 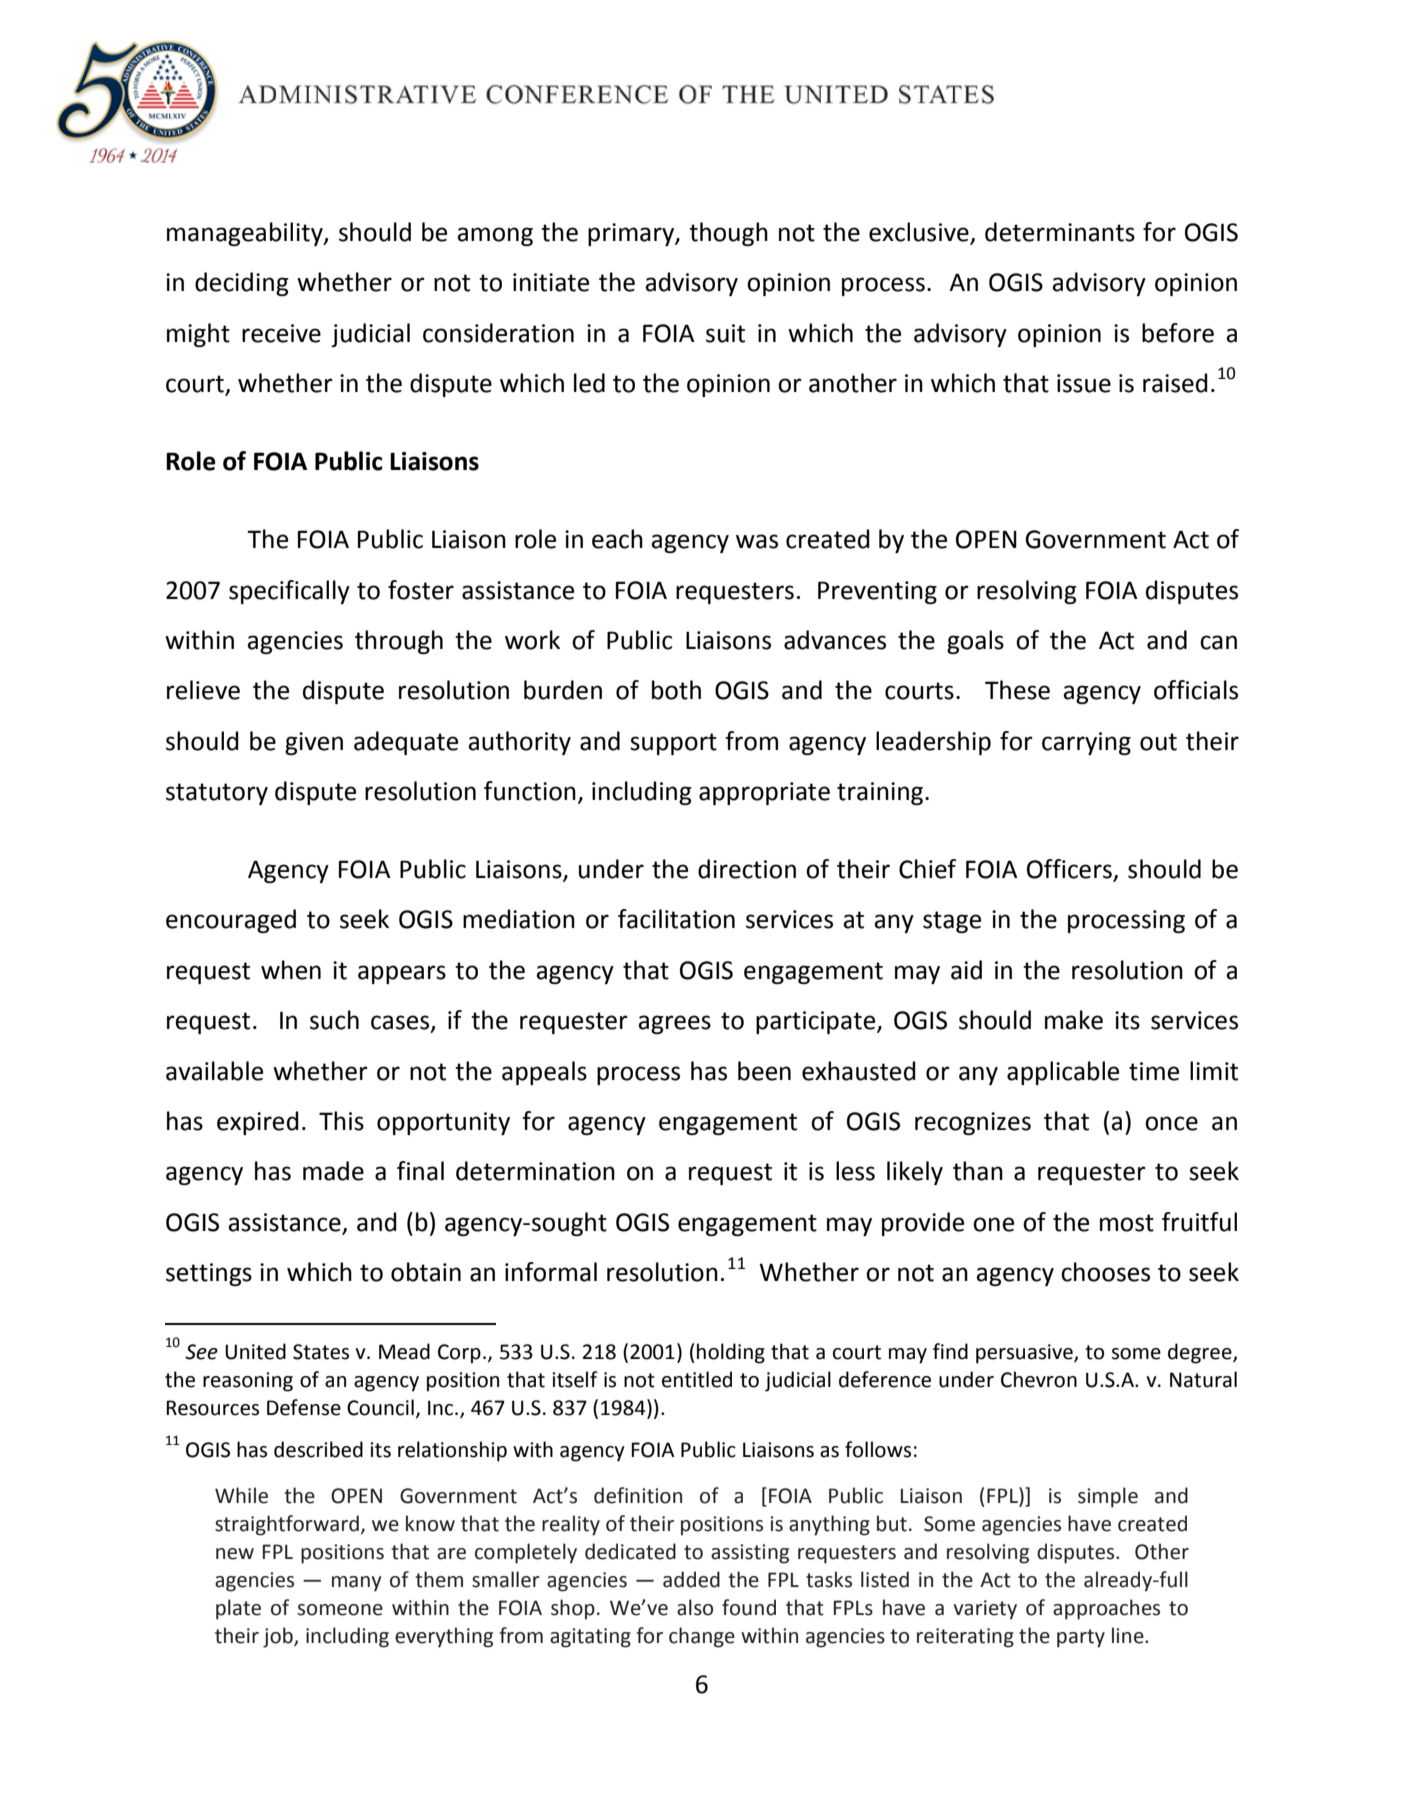 What do you see at coordinates (1060, 232) in the image?
I see `determinants` at bounding box center [1060, 232].
